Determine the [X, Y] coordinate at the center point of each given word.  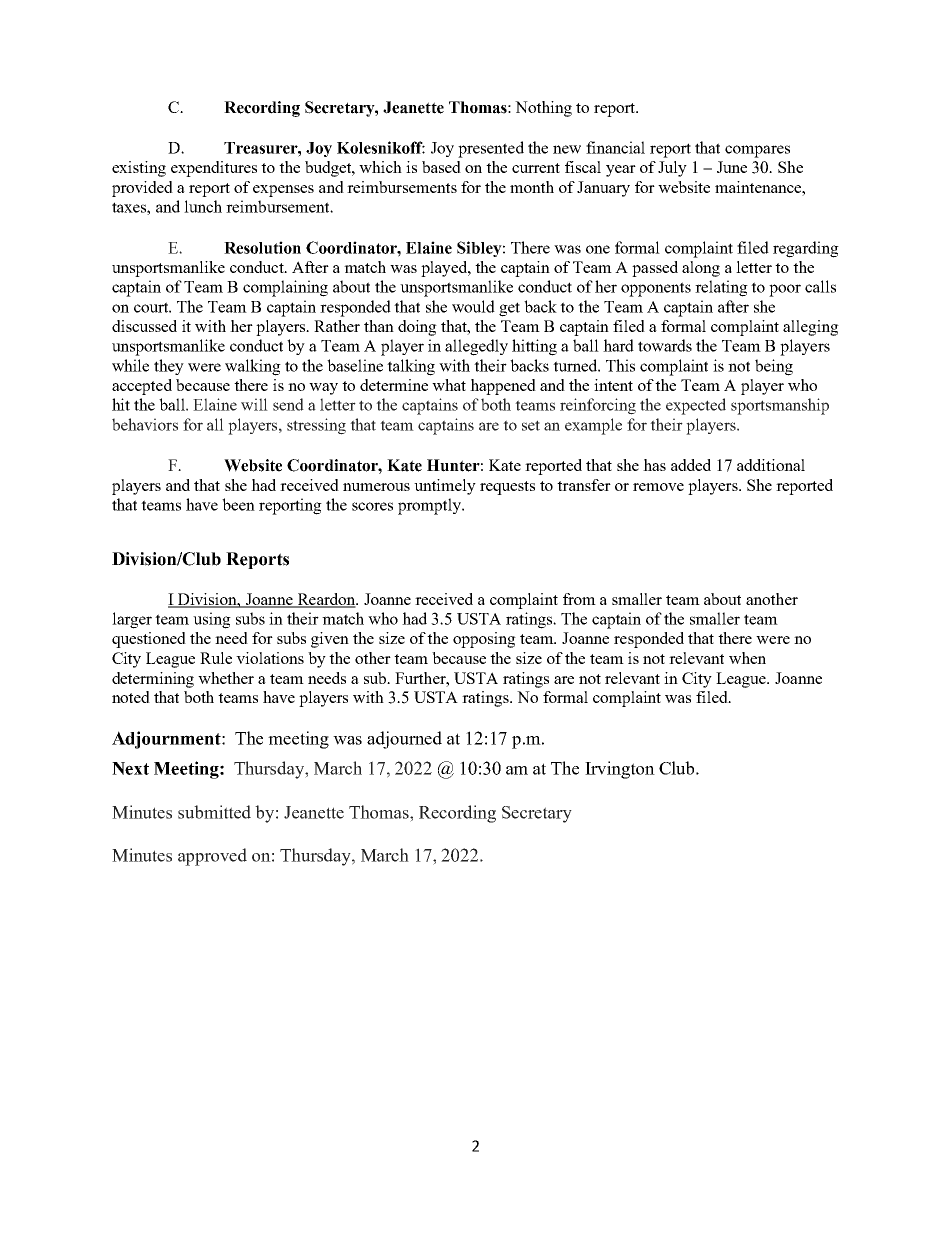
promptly [430, 506]
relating [721, 288]
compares [757, 151]
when [747, 658]
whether [226, 678]
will [254, 404]
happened [503, 387]
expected [696, 406]
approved [212, 857]
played [445, 269]
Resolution [262, 247]
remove [658, 487]
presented [491, 149]
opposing [484, 640]
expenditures [214, 169]
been [238, 504]
